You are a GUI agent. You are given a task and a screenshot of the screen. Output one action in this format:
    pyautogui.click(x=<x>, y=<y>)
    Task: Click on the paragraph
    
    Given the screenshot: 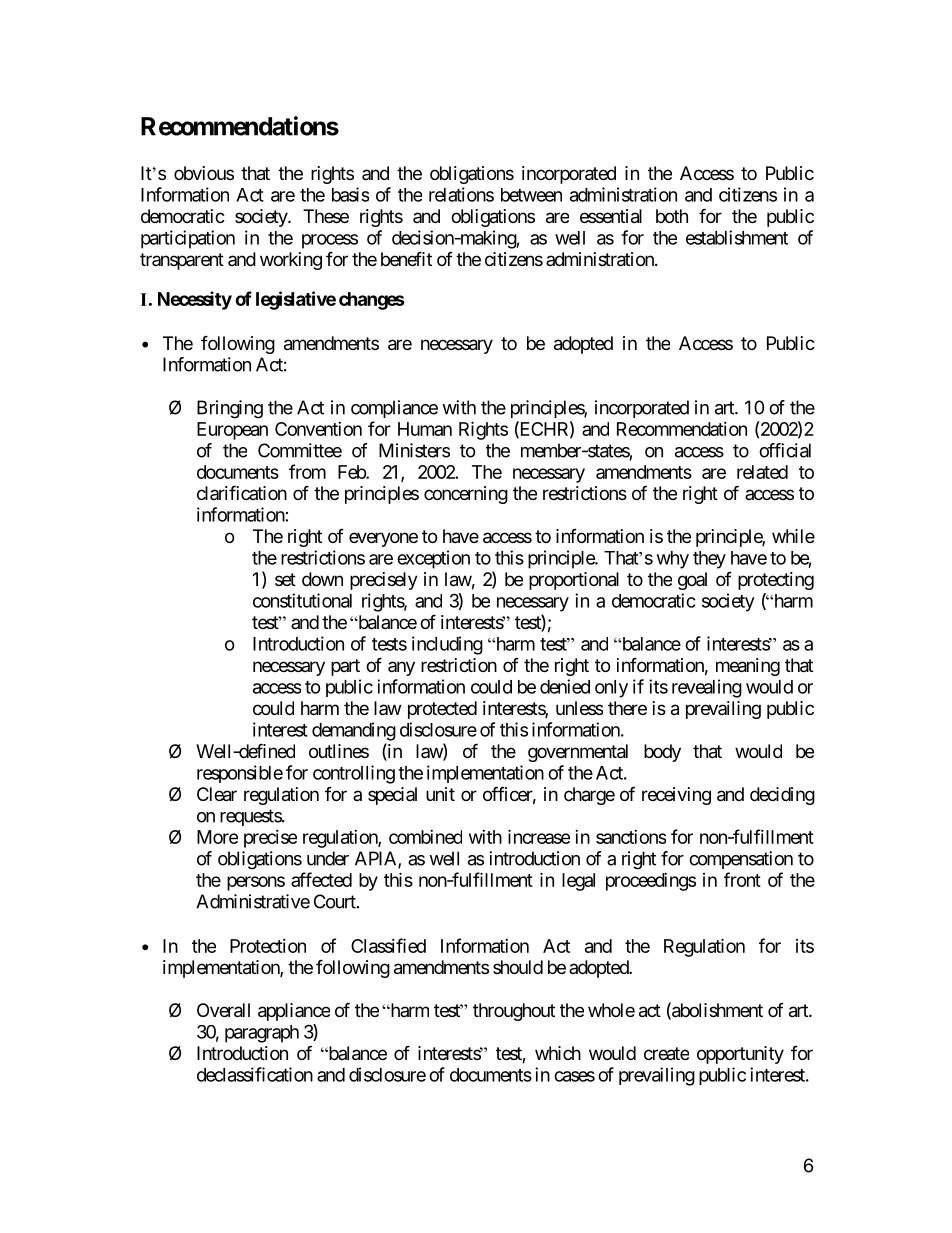 What is the action you would take?
    pyautogui.click(x=262, y=1034)
